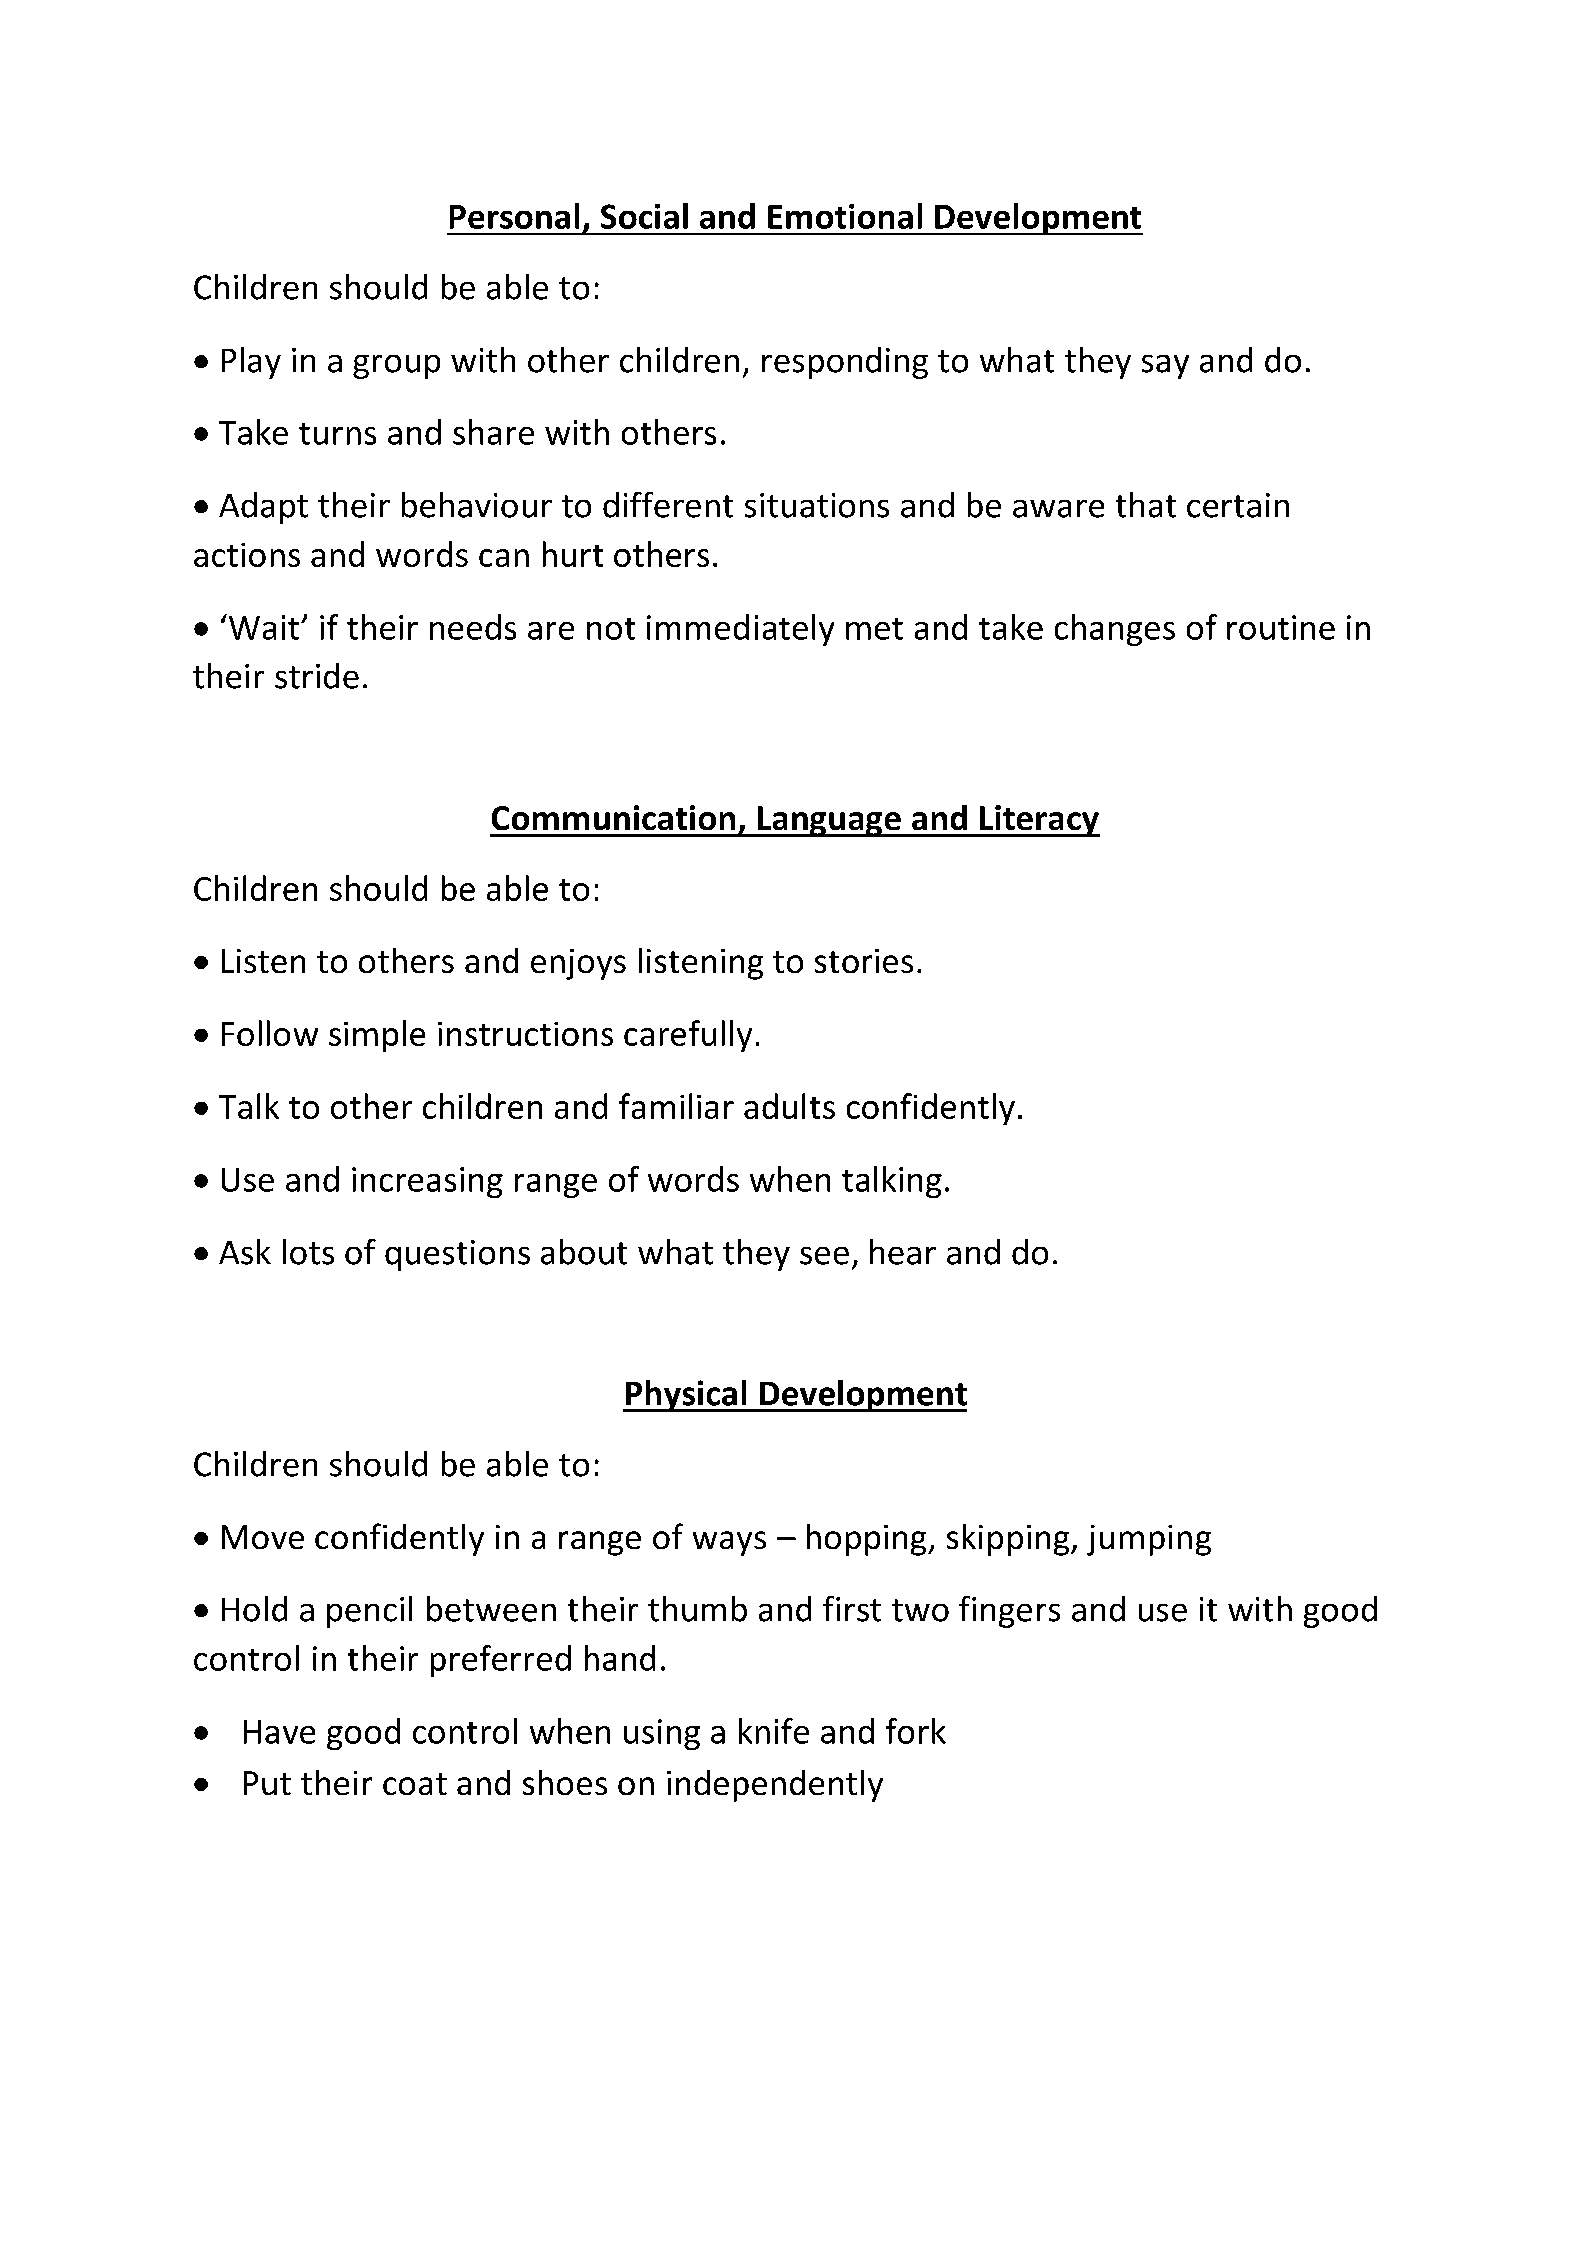 The image size is (1590, 2250). What do you see at coordinates (247, 555) in the screenshot?
I see `actions` at bounding box center [247, 555].
